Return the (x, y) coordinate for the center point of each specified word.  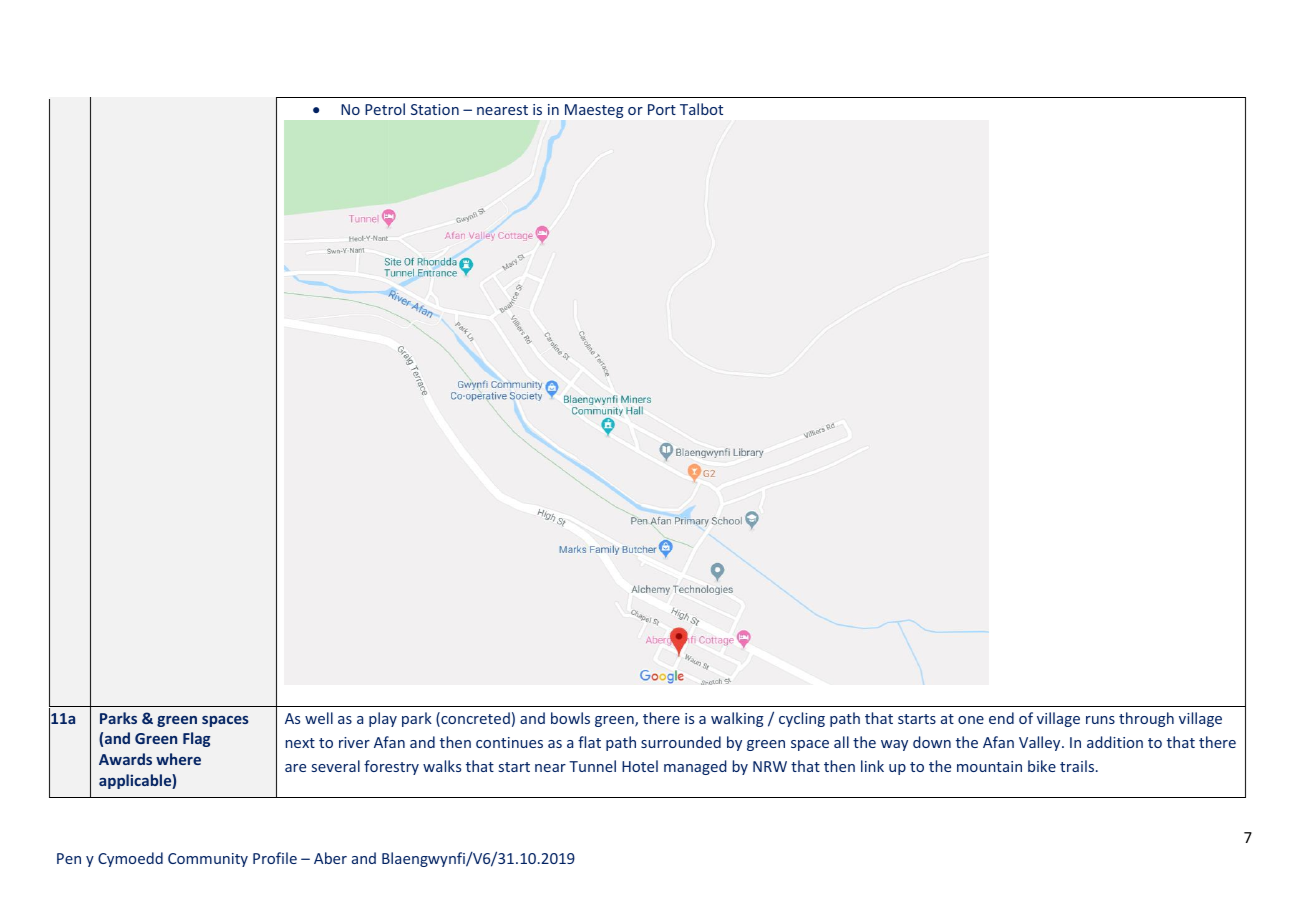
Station (435, 109)
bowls (570, 718)
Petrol (385, 109)
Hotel (640, 766)
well (319, 718)
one (971, 720)
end (1001, 718)
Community (208, 860)
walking (737, 719)
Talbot (701, 109)
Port (662, 109)
